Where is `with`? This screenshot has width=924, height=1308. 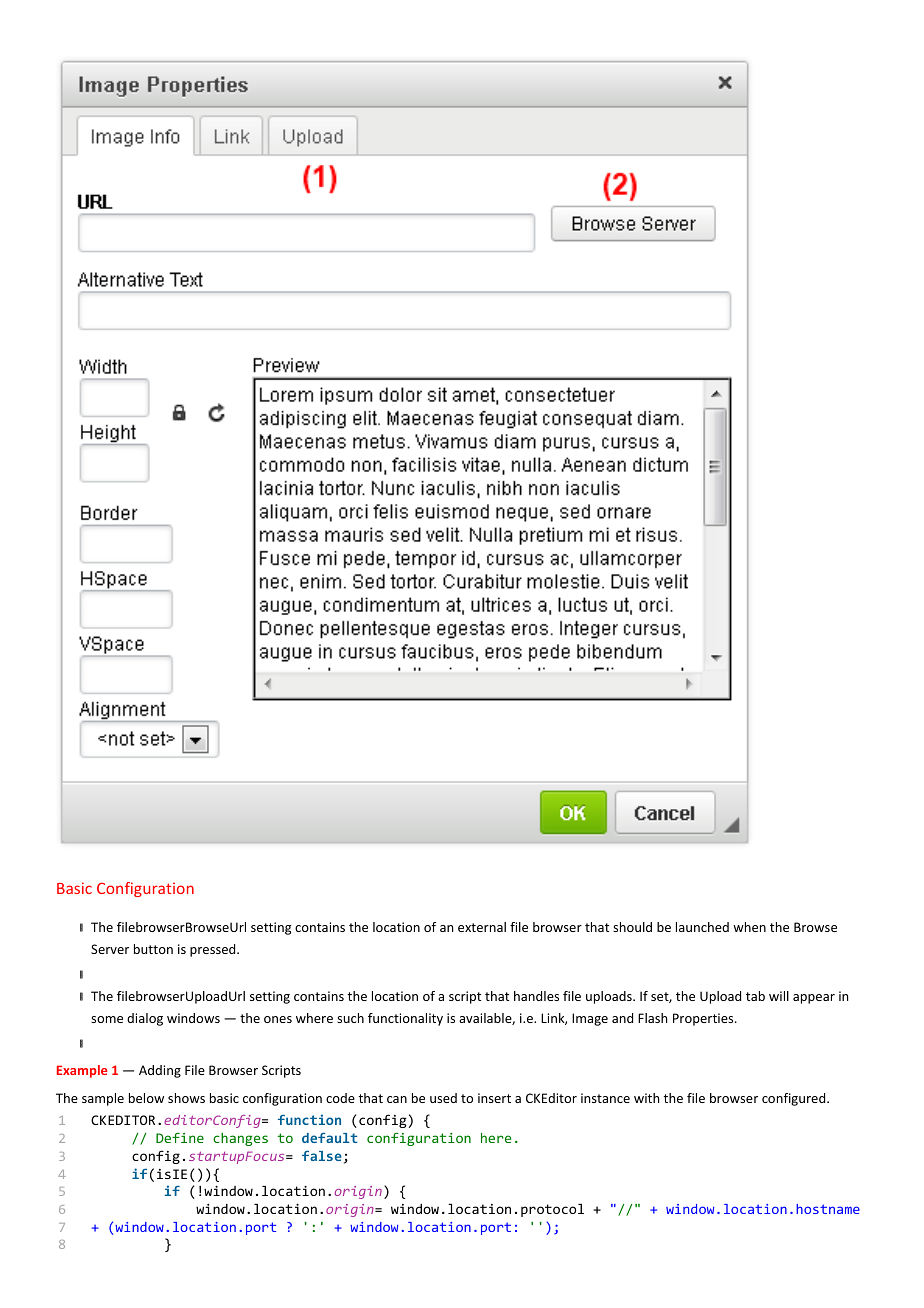
with is located at coordinates (646, 1098).
